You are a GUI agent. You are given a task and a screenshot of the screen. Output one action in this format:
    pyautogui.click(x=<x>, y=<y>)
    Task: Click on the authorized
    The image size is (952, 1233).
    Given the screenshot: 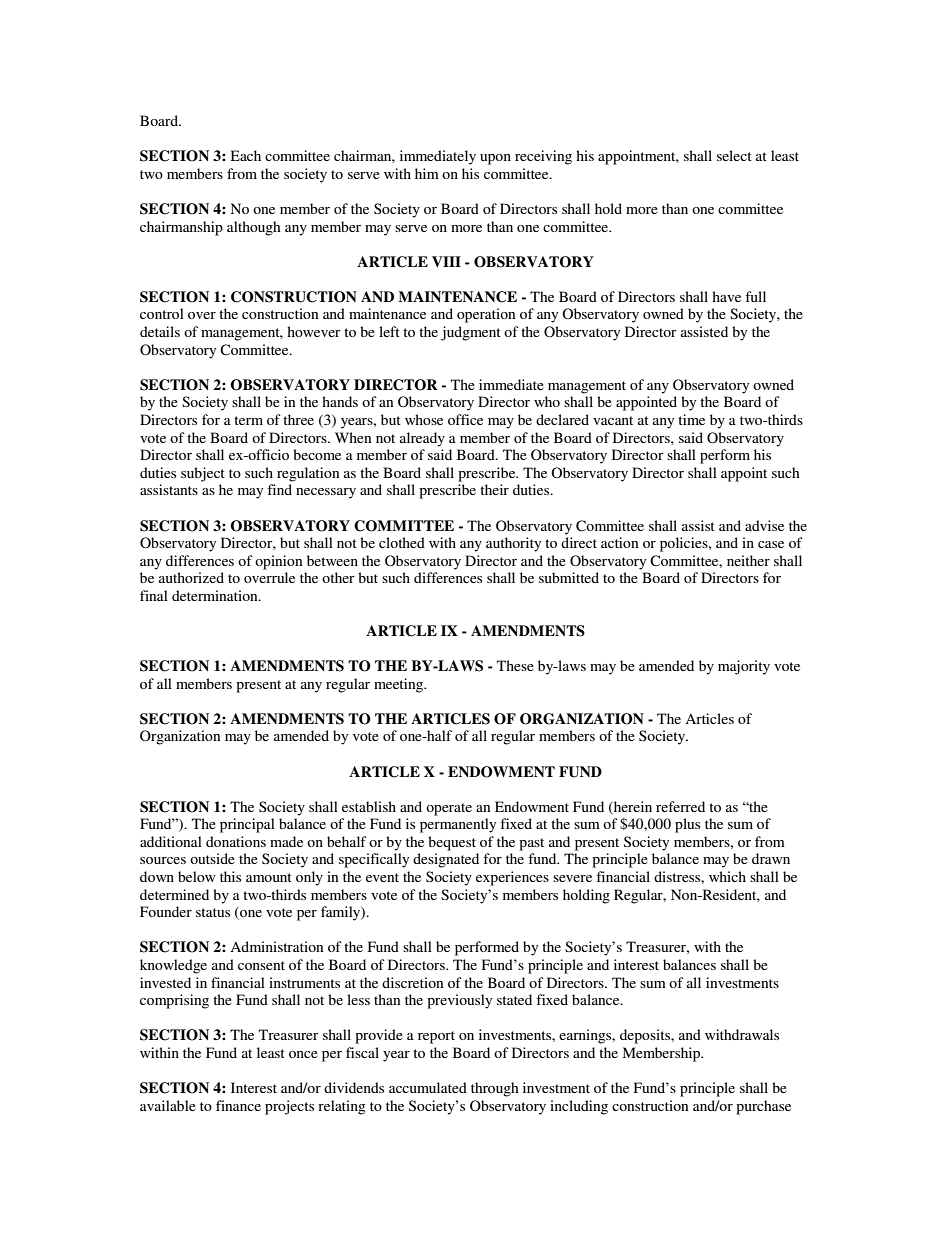 What is the action you would take?
    pyautogui.click(x=191, y=577)
